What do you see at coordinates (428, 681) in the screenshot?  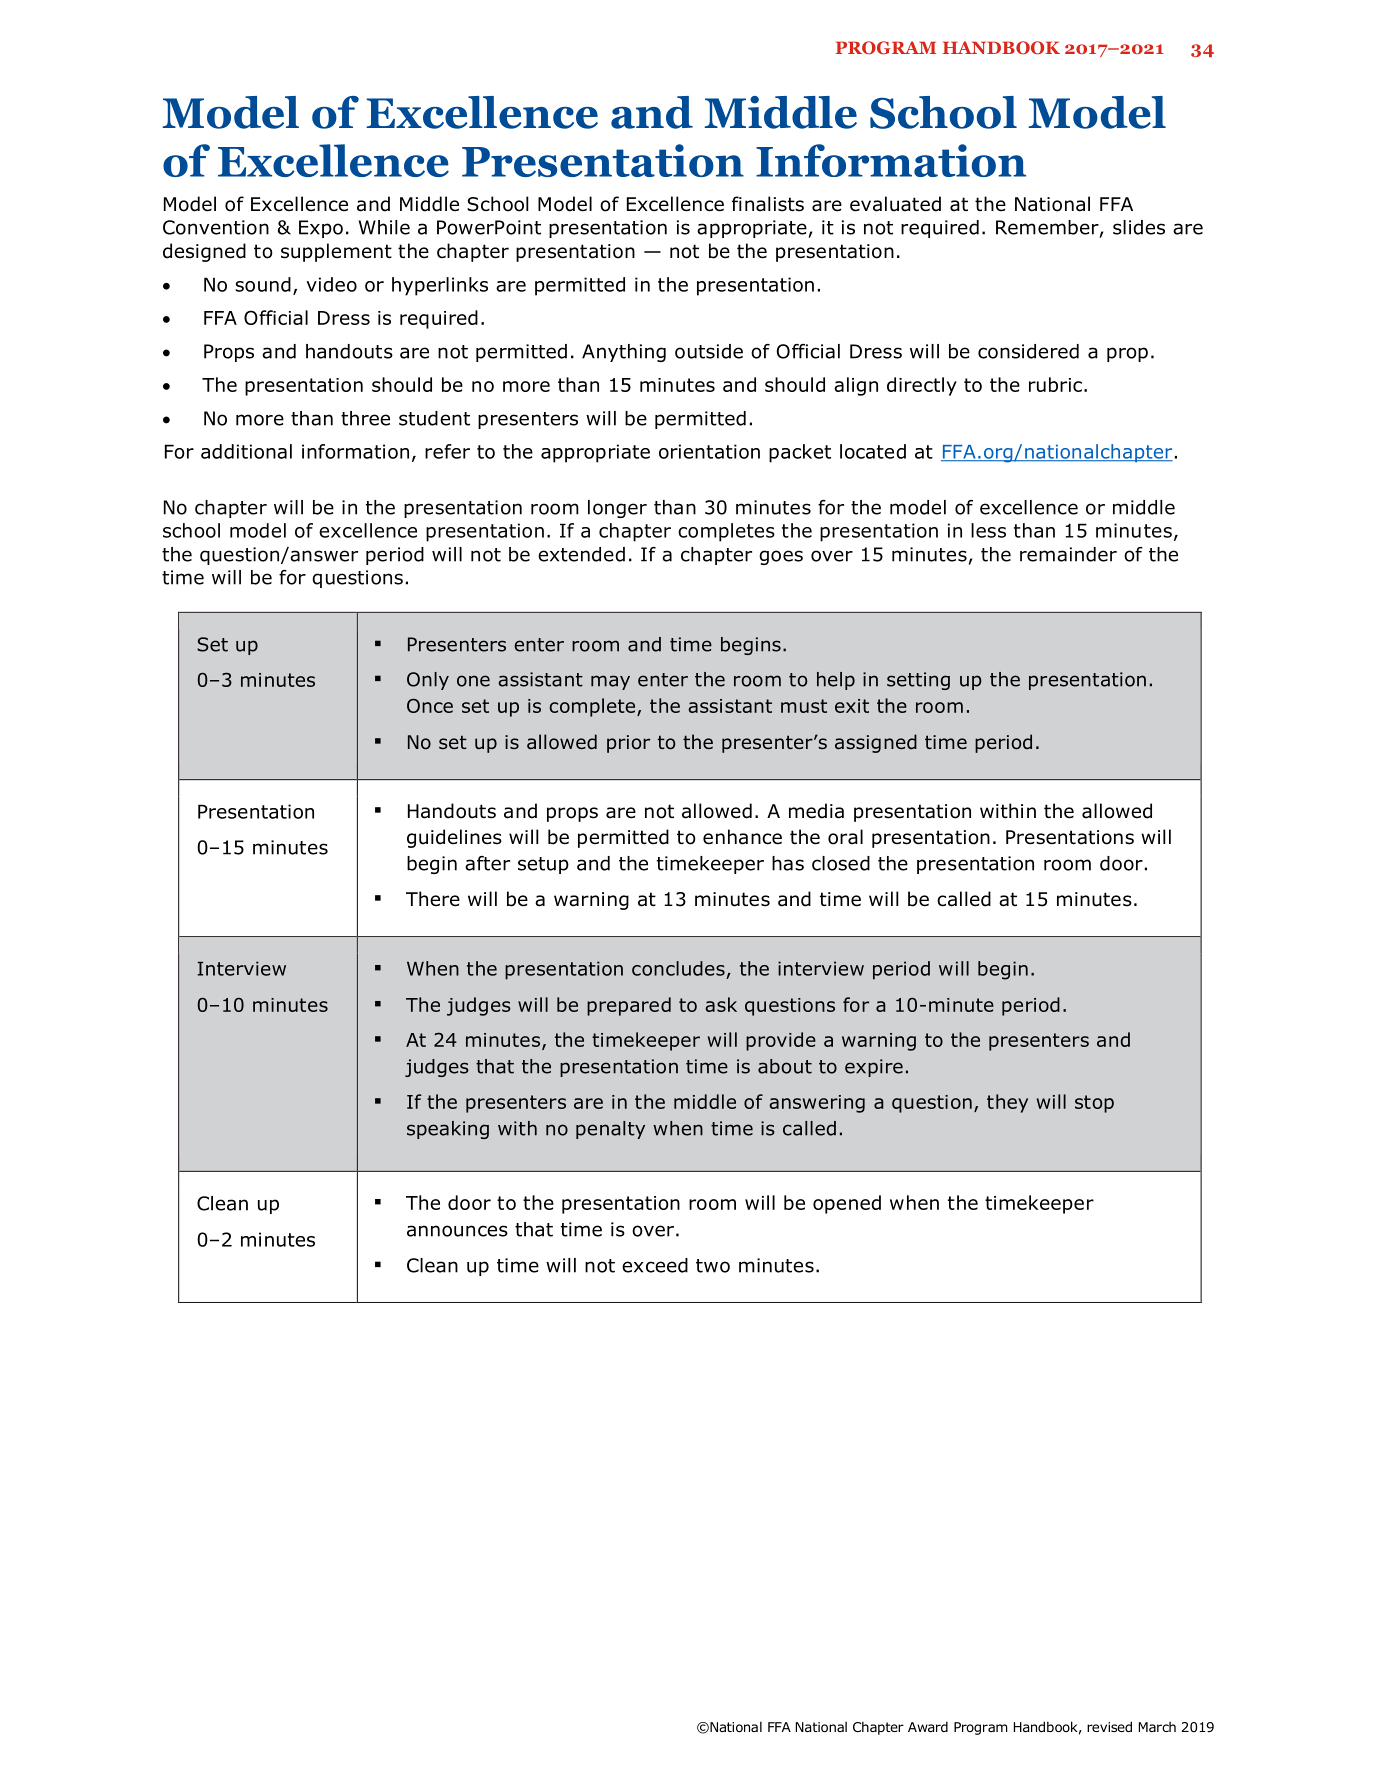 I see `Only` at bounding box center [428, 681].
